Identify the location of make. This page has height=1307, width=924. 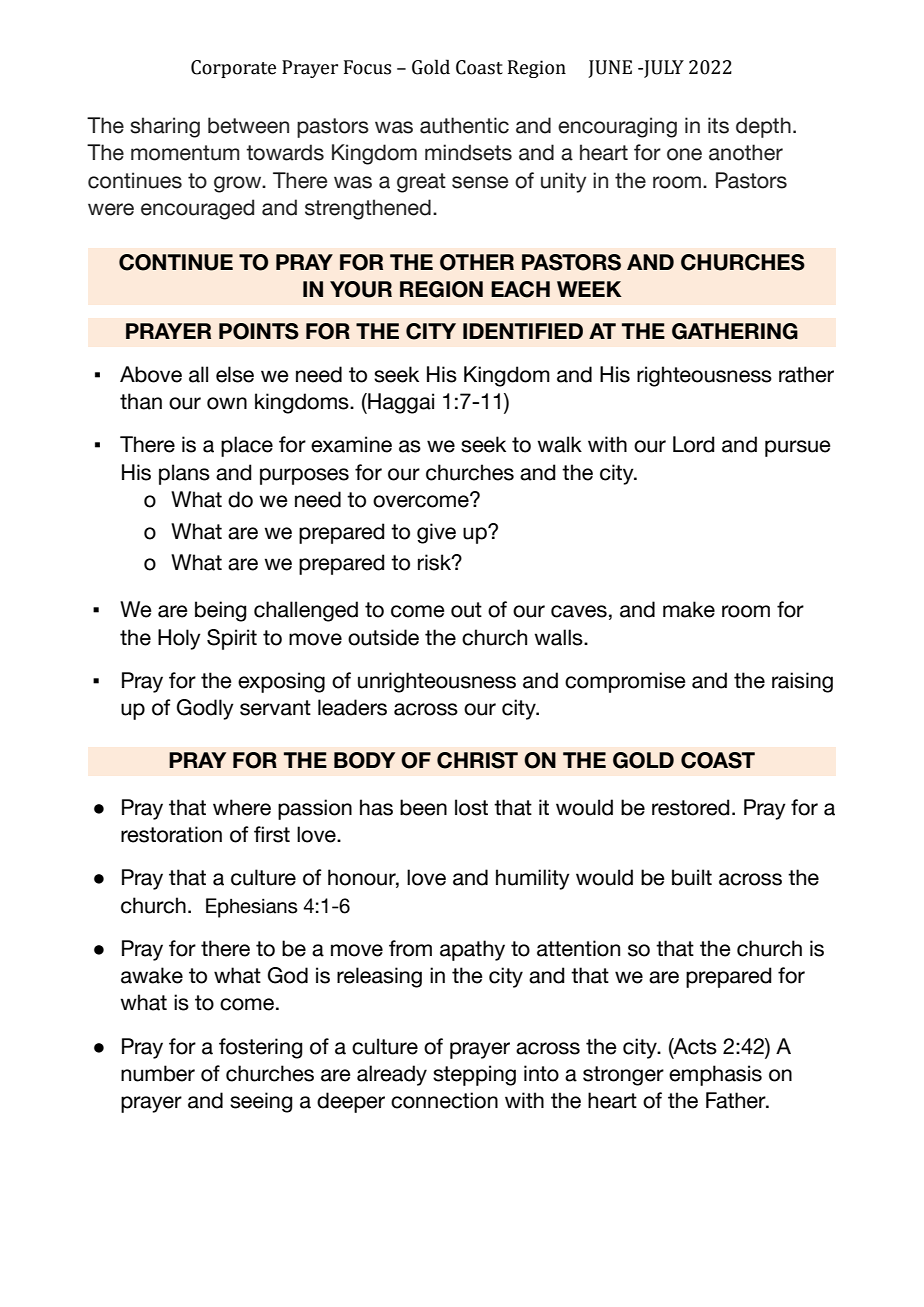
(689, 609).
